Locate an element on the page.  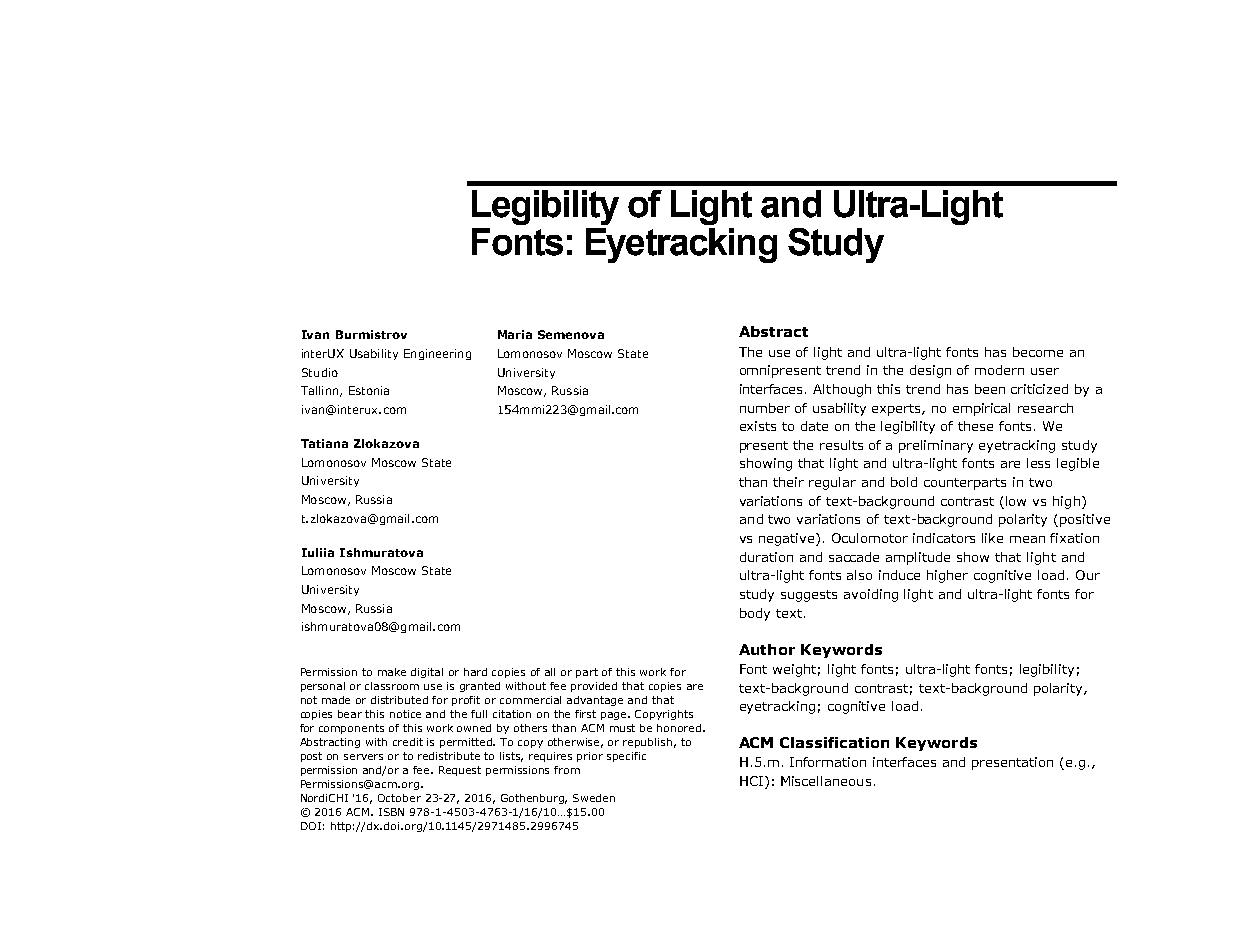
duration is located at coordinates (766, 557).
